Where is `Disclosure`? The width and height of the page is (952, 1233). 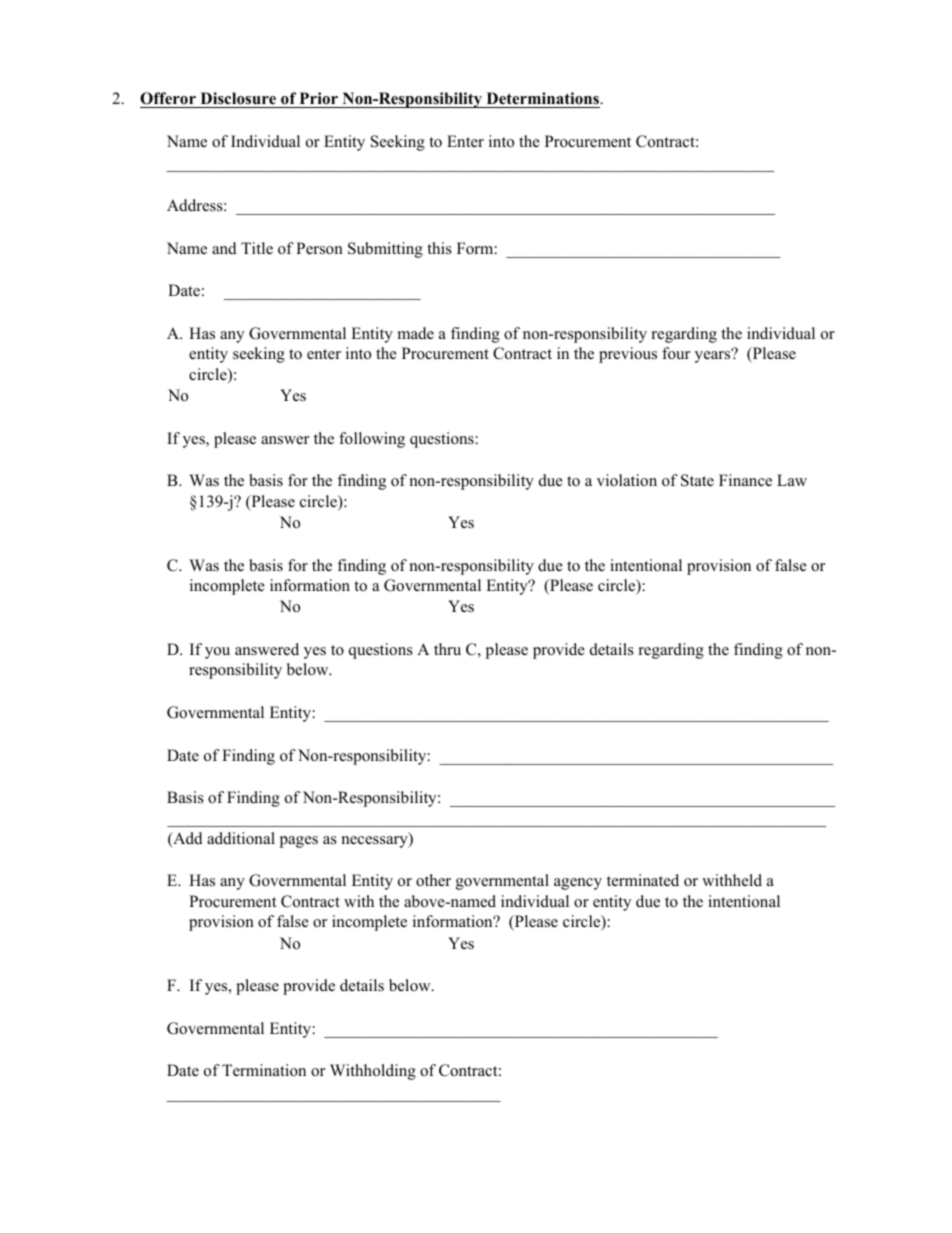
Disclosure is located at coordinates (238, 100).
